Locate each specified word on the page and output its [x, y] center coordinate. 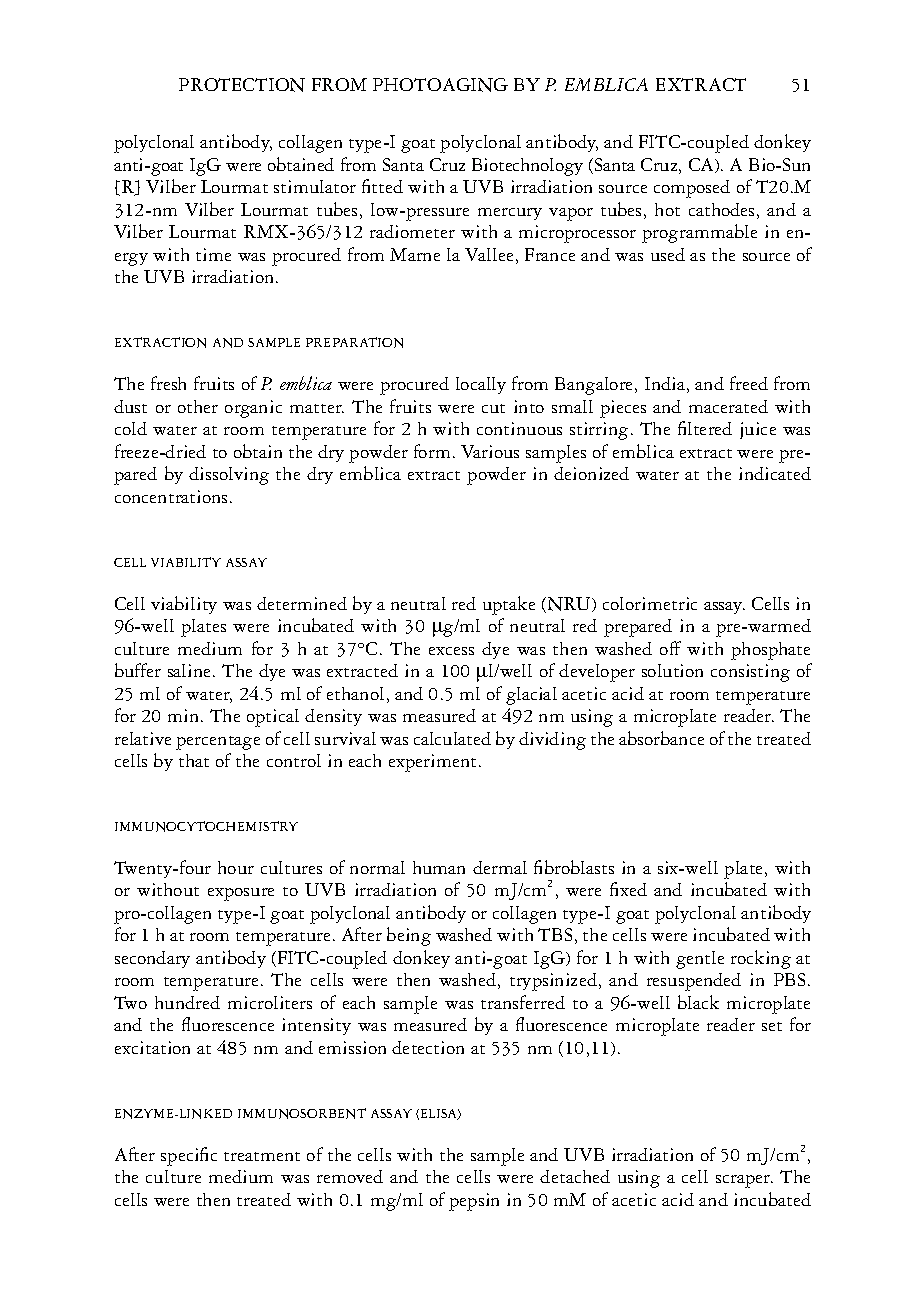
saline [191, 670]
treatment [262, 1156]
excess [451, 651]
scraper [744, 1181]
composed [692, 189]
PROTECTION [242, 85]
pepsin [474, 1202]
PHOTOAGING [440, 85]
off [670, 648]
